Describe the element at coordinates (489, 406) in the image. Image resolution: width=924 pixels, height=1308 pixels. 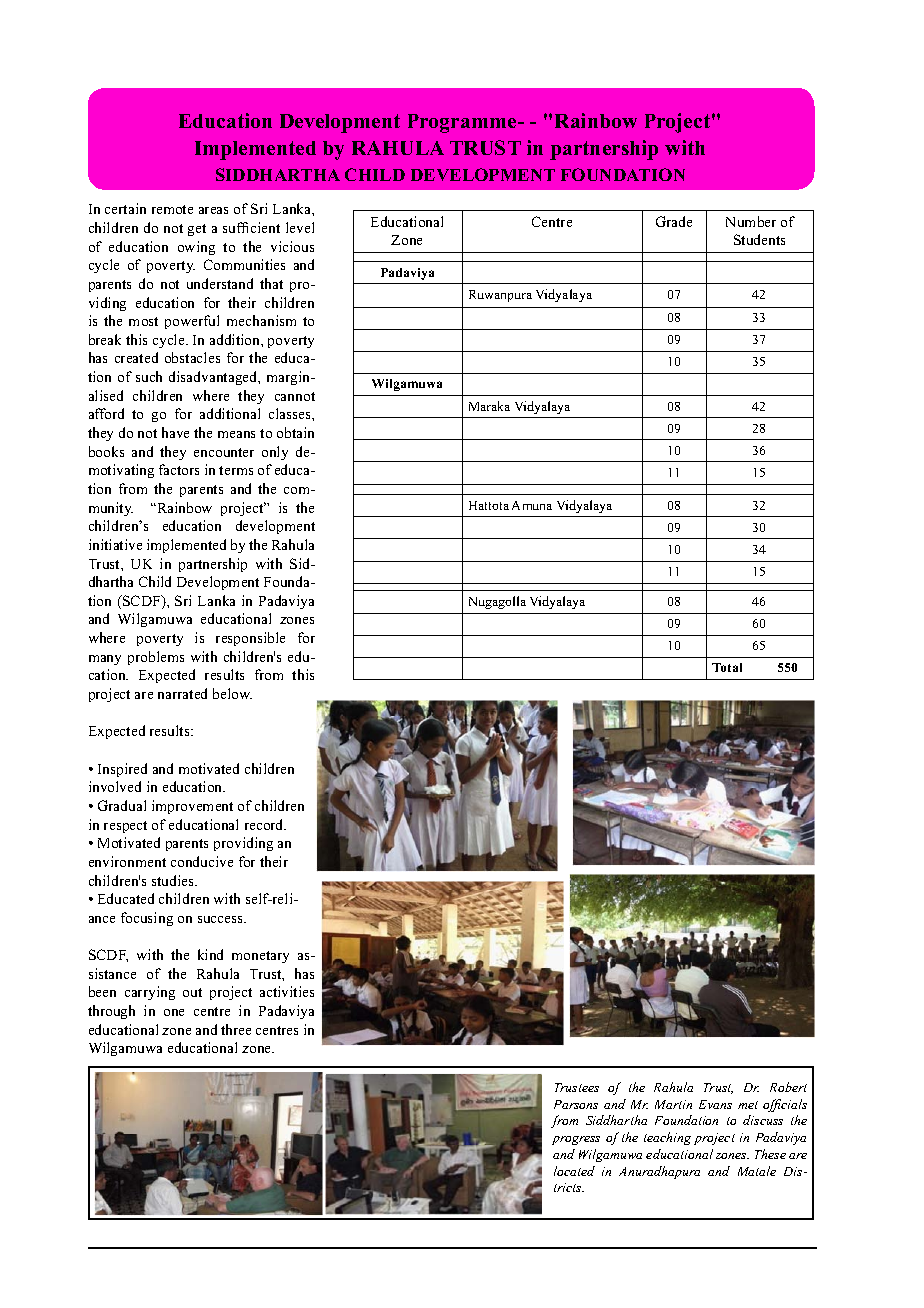
I see `Maraka` at that location.
